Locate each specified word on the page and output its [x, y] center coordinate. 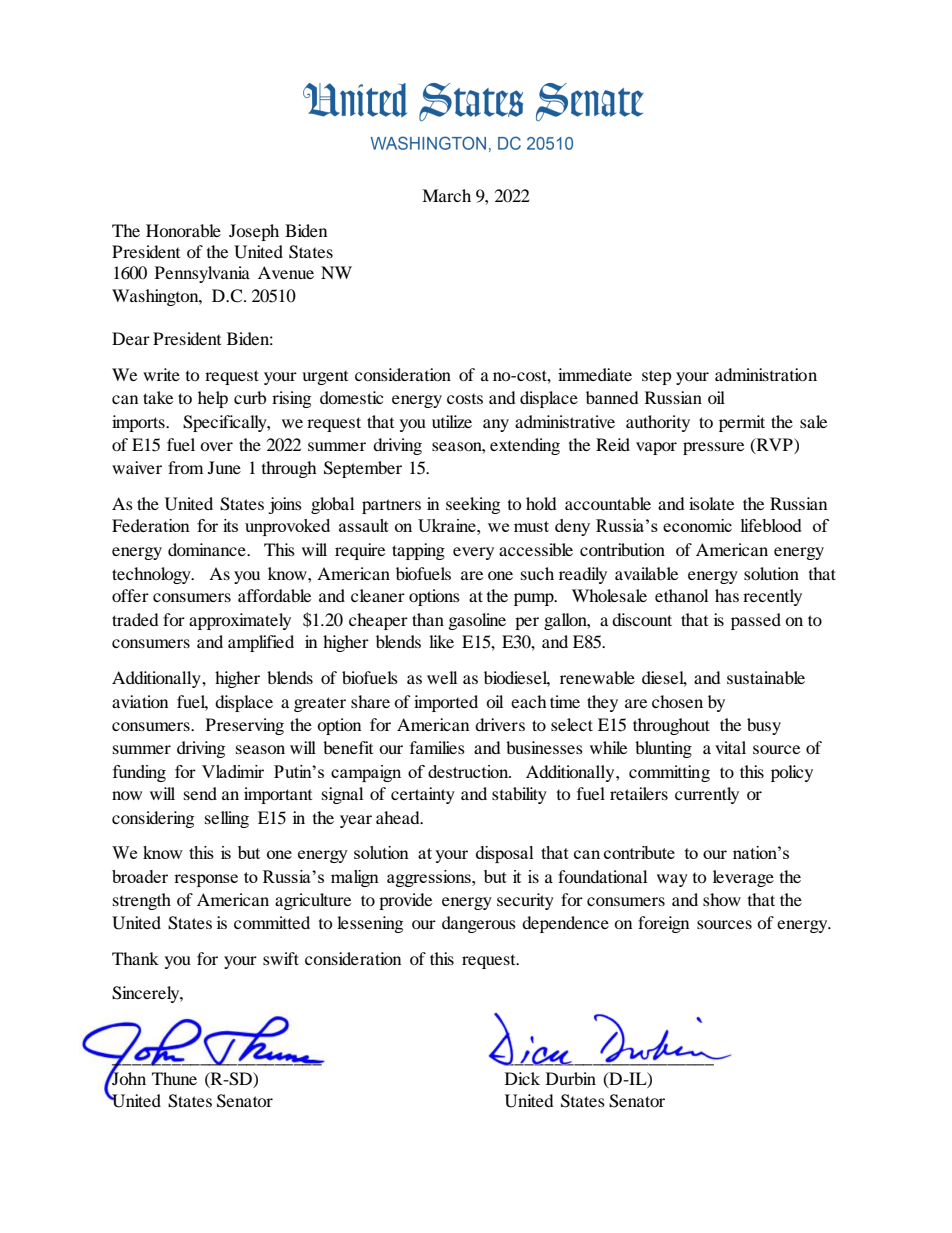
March [446, 195]
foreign [663, 924]
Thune [174, 1078]
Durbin [571, 1078]
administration [766, 374]
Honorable [183, 230]
